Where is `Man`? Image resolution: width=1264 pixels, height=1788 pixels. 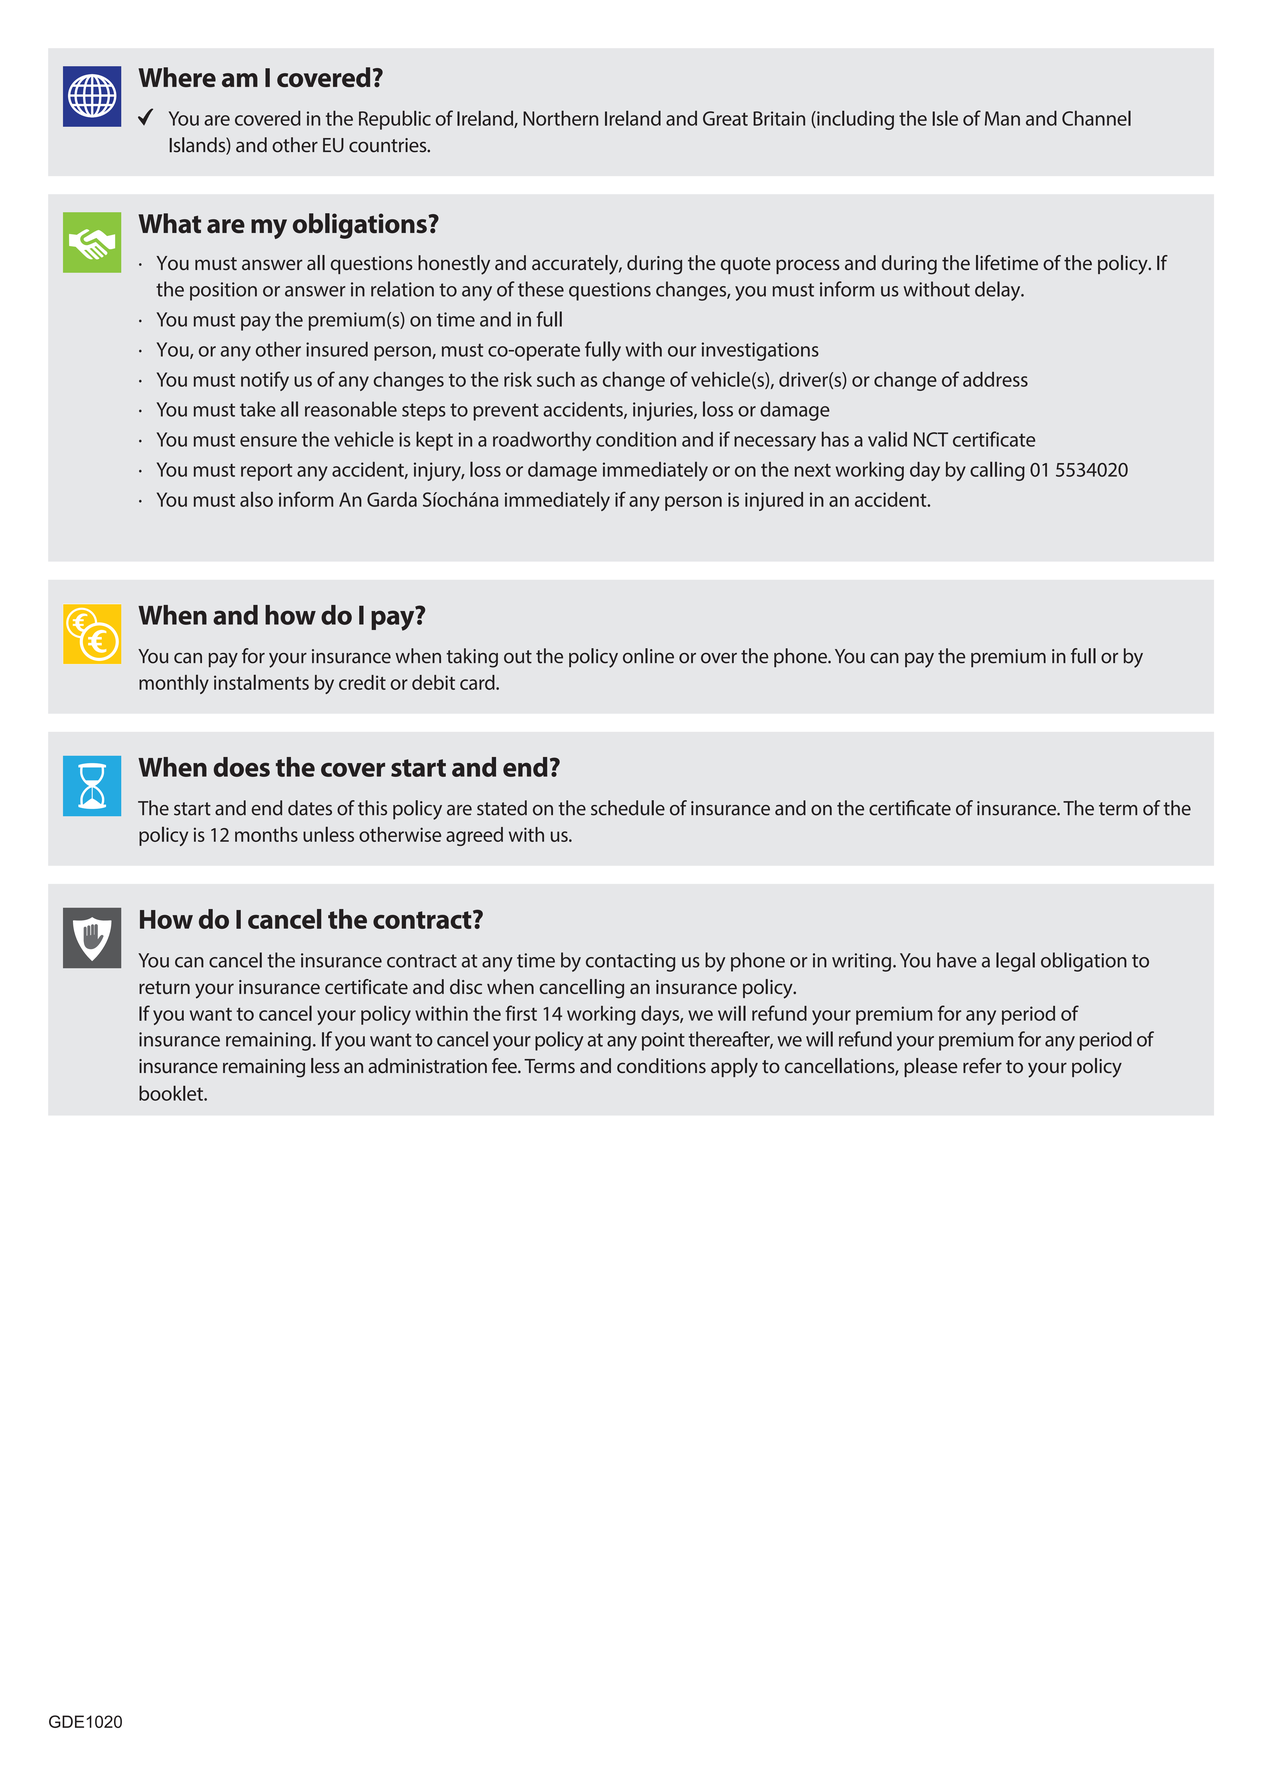 Man is located at coordinates (1002, 118).
